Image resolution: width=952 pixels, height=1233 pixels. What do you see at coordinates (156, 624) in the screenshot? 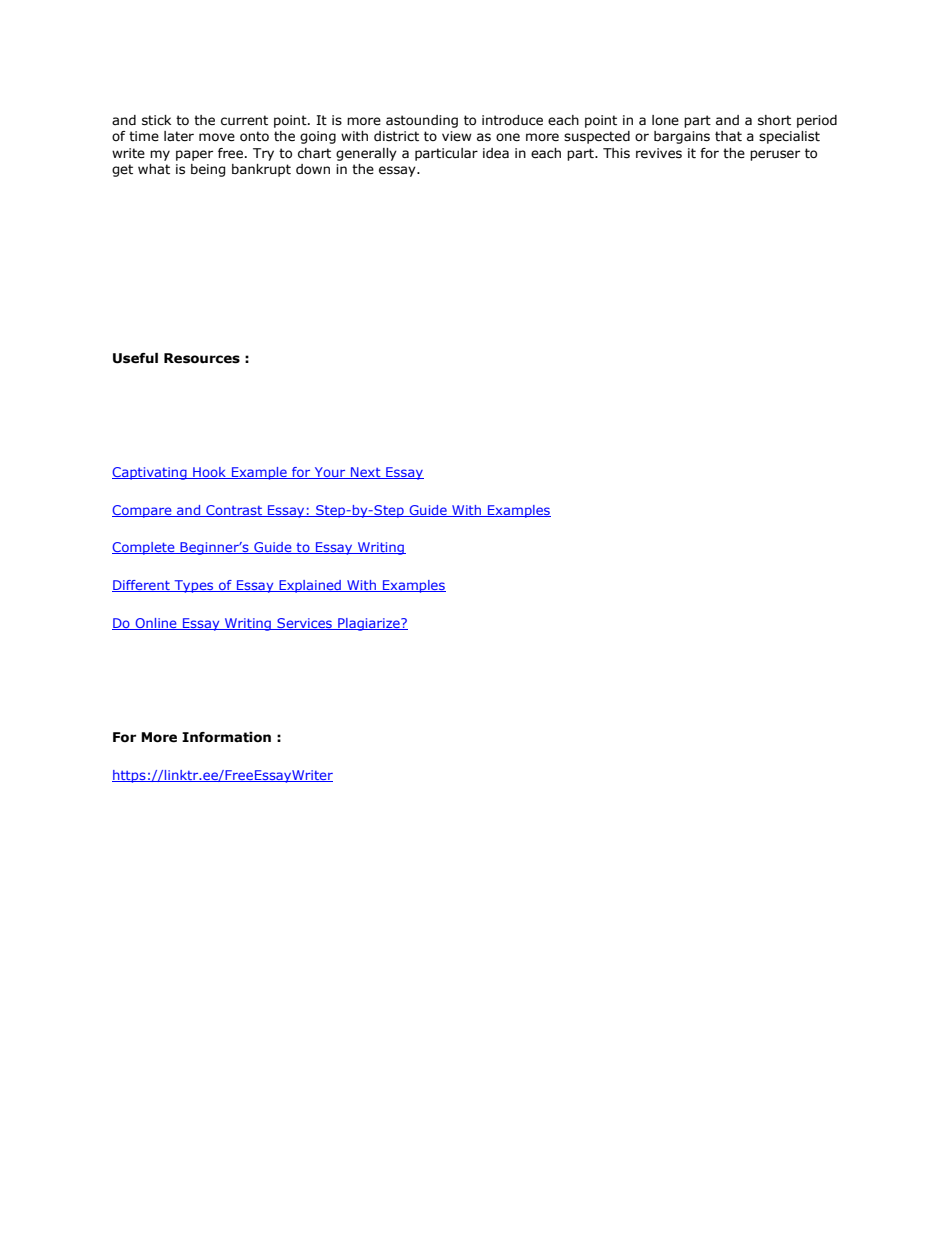
I see `Online` at bounding box center [156, 624].
